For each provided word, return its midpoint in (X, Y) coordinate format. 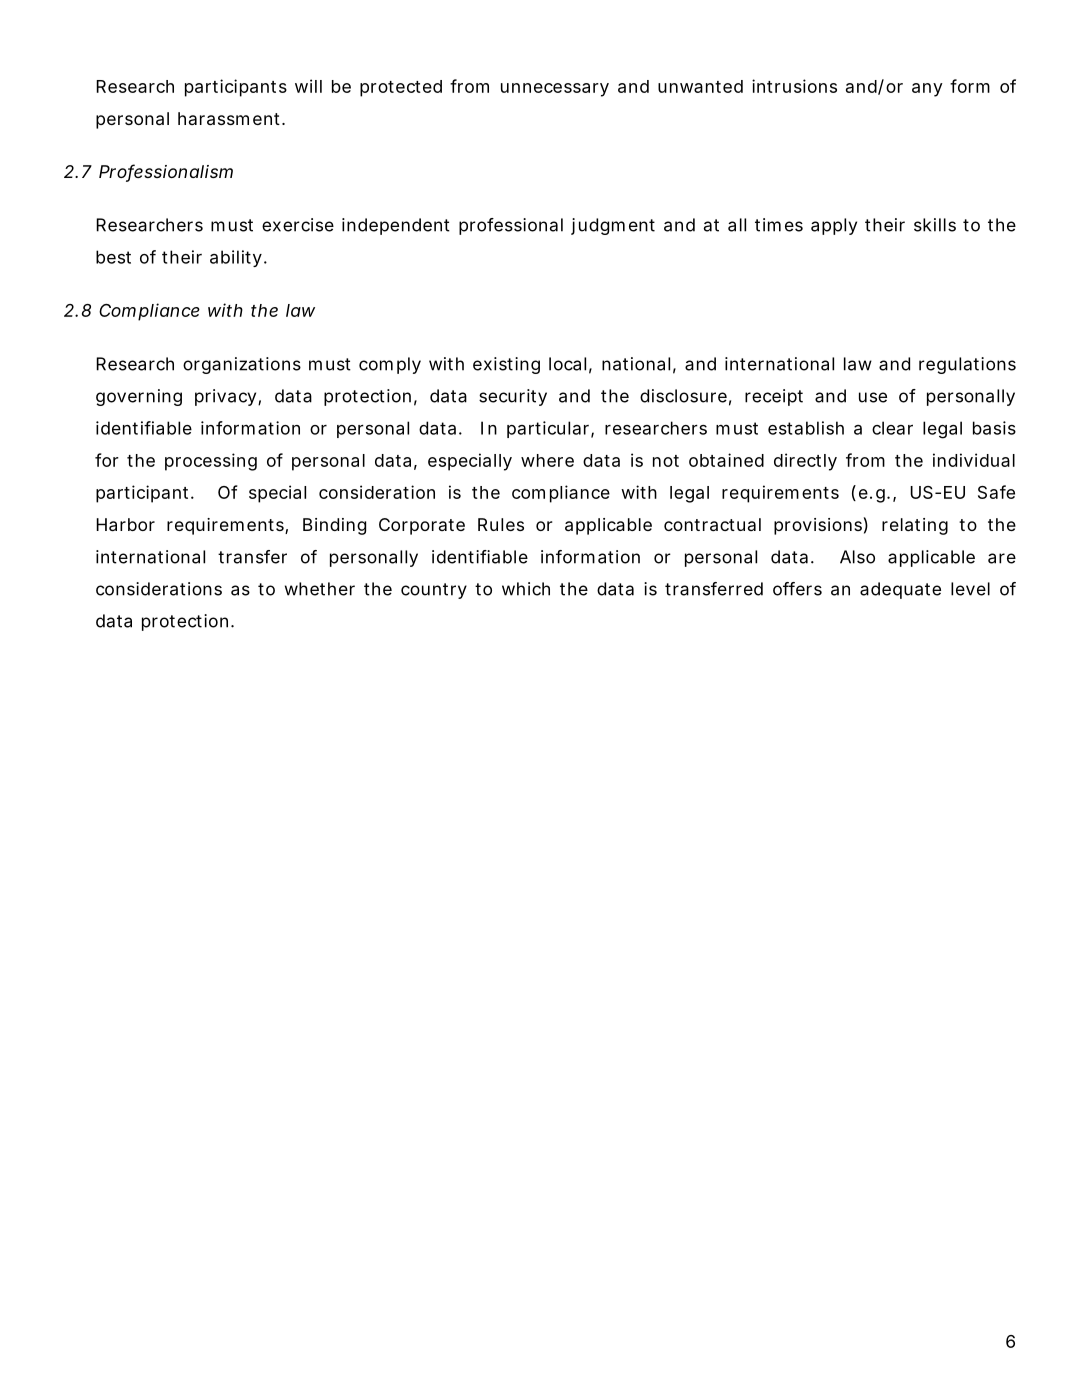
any (927, 90)
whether (320, 589)
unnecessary (555, 90)
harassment (230, 118)
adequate (900, 590)
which (526, 589)
